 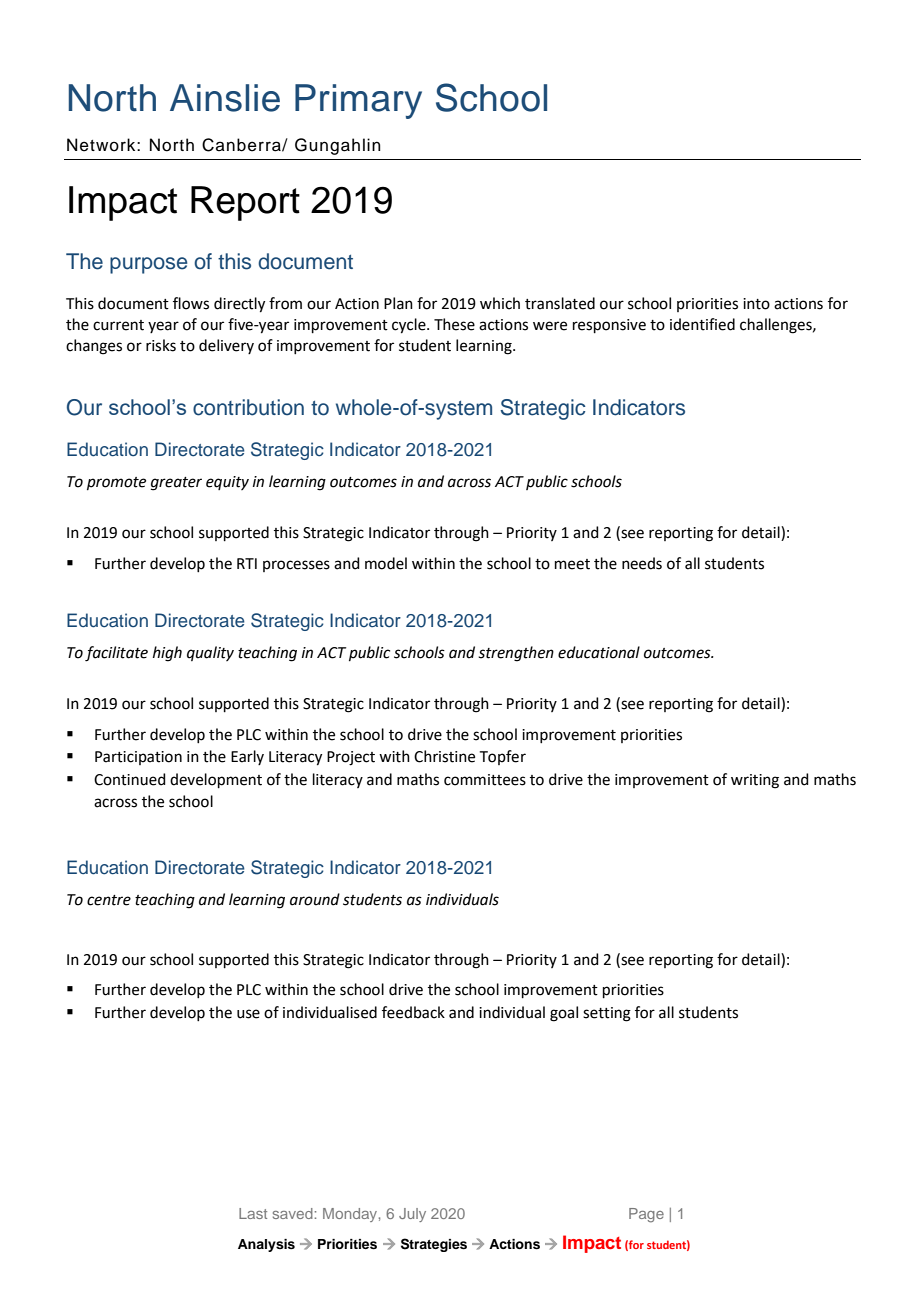 What do you see at coordinates (756, 304) in the screenshot?
I see `into` at bounding box center [756, 304].
